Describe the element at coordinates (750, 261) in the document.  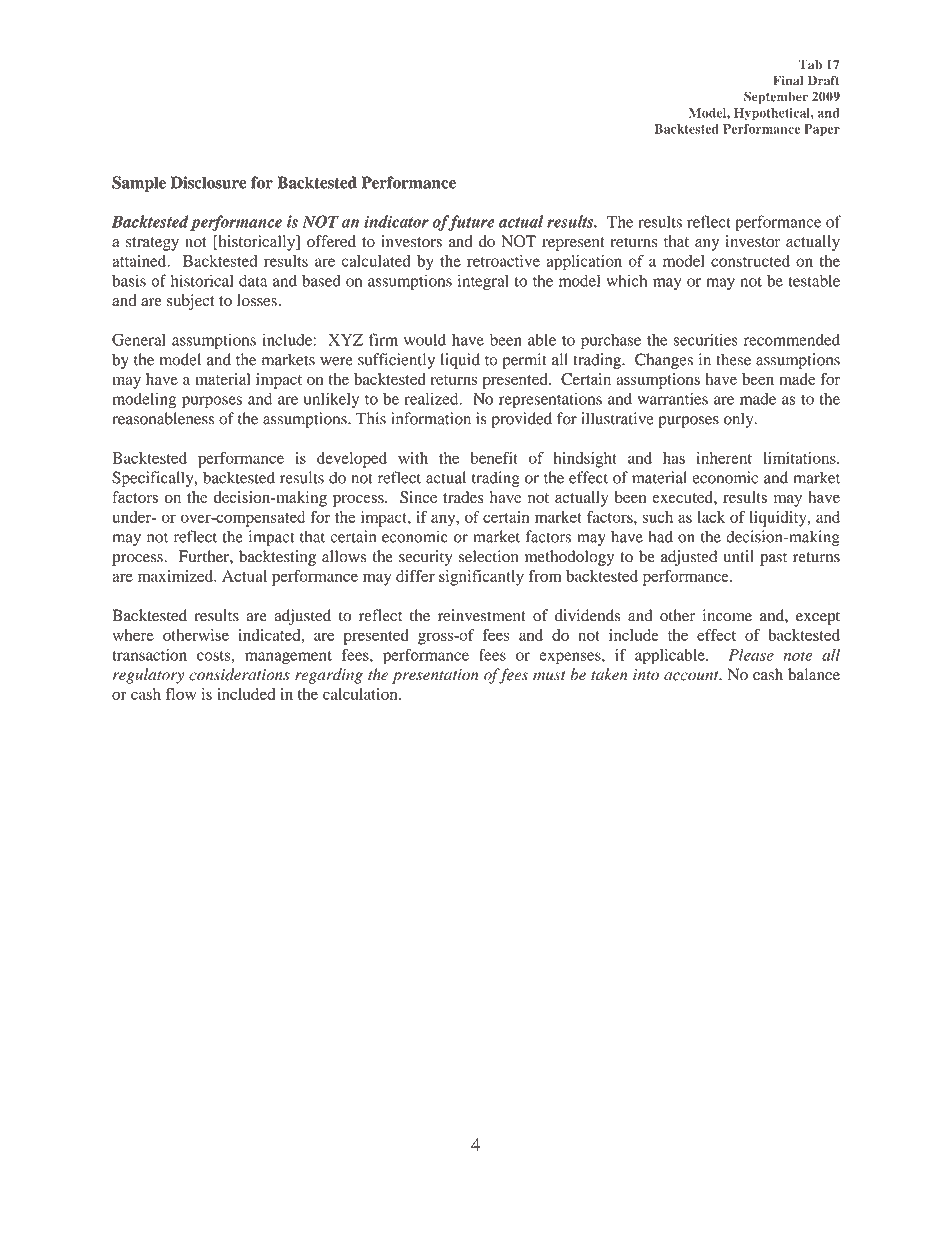
I see `constructed` at that location.
